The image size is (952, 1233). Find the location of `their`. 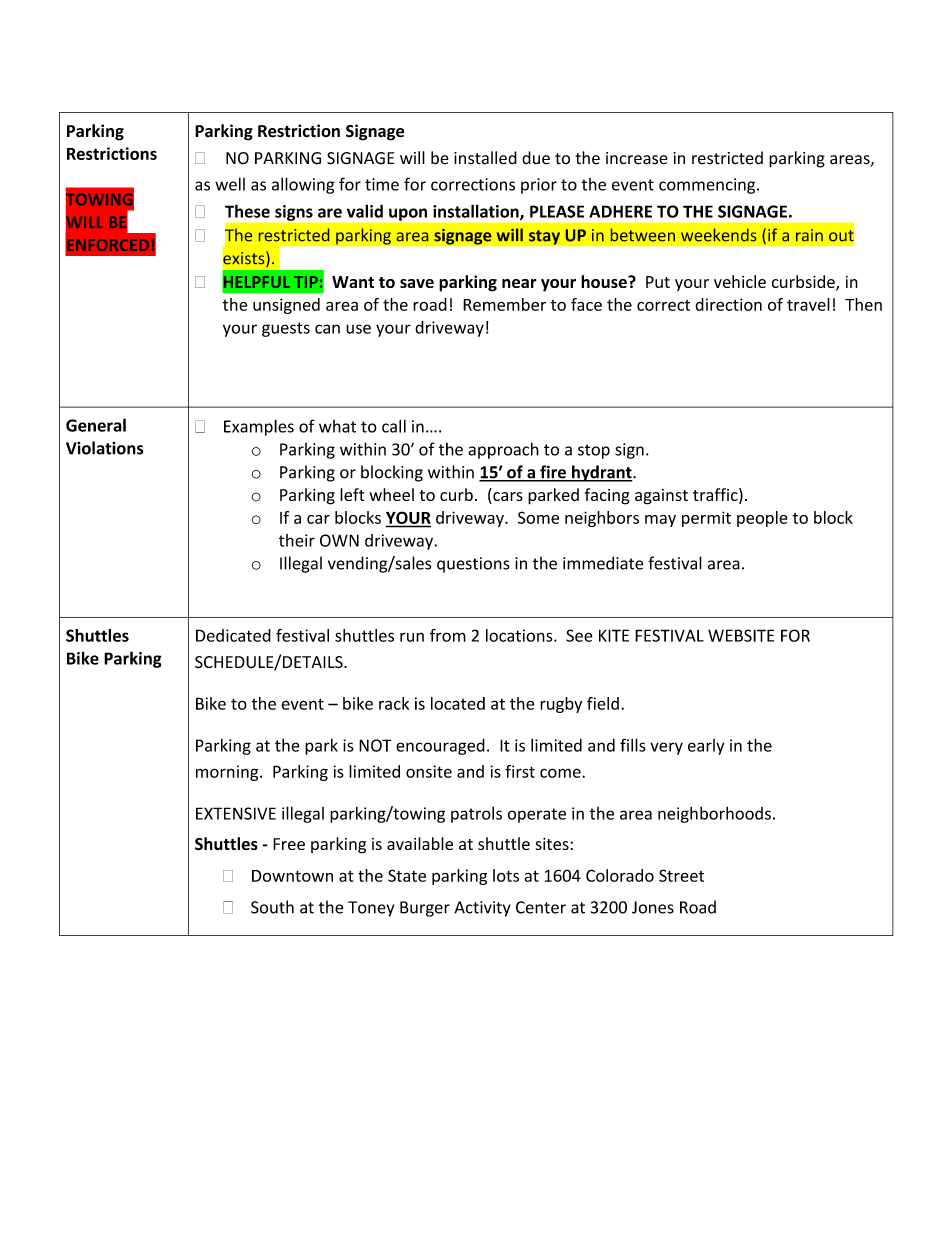

their is located at coordinates (297, 540).
